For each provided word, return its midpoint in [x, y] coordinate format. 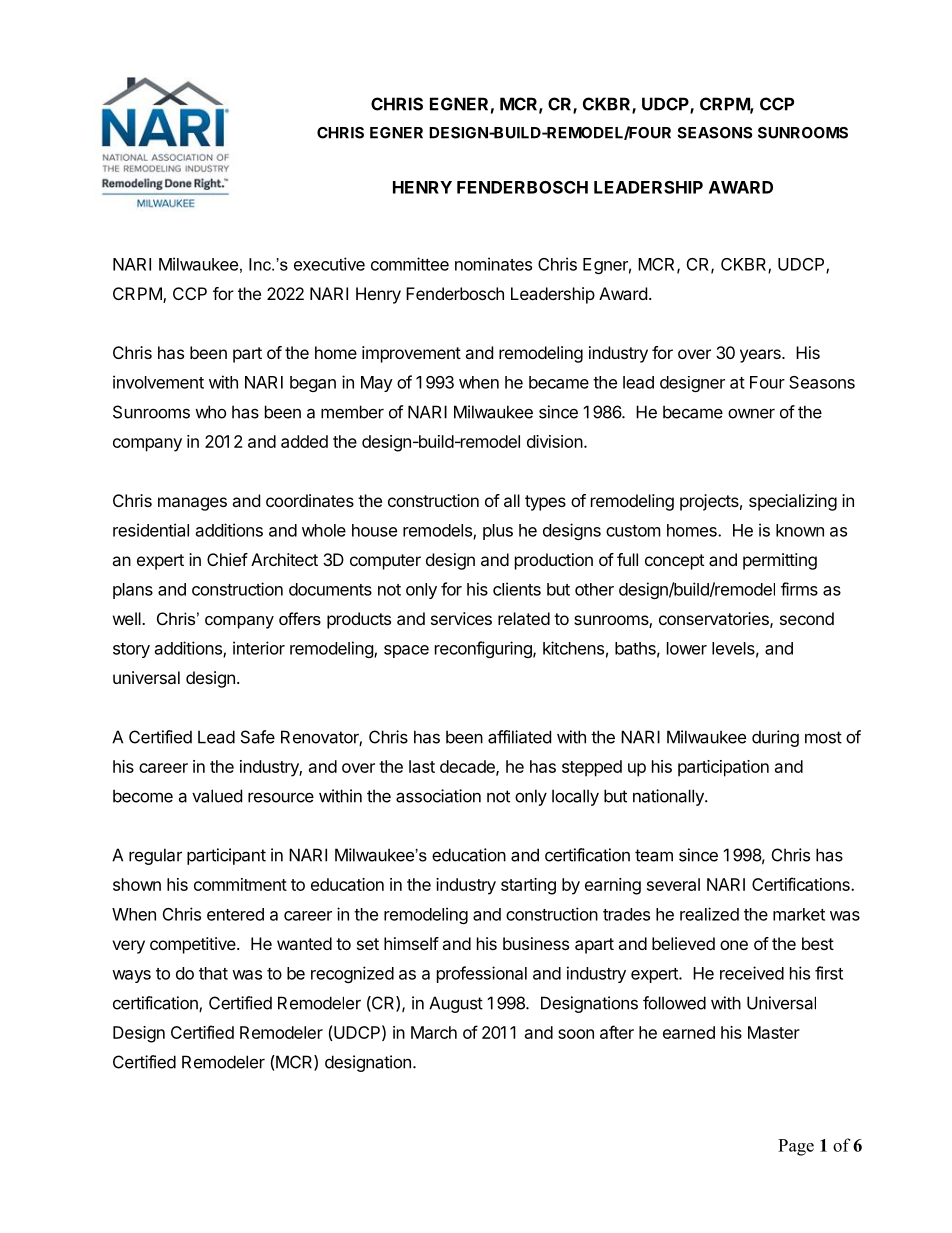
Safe [258, 737]
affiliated [519, 737]
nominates [493, 264]
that [213, 973]
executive [329, 264]
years [761, 356]
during [775, 738]
